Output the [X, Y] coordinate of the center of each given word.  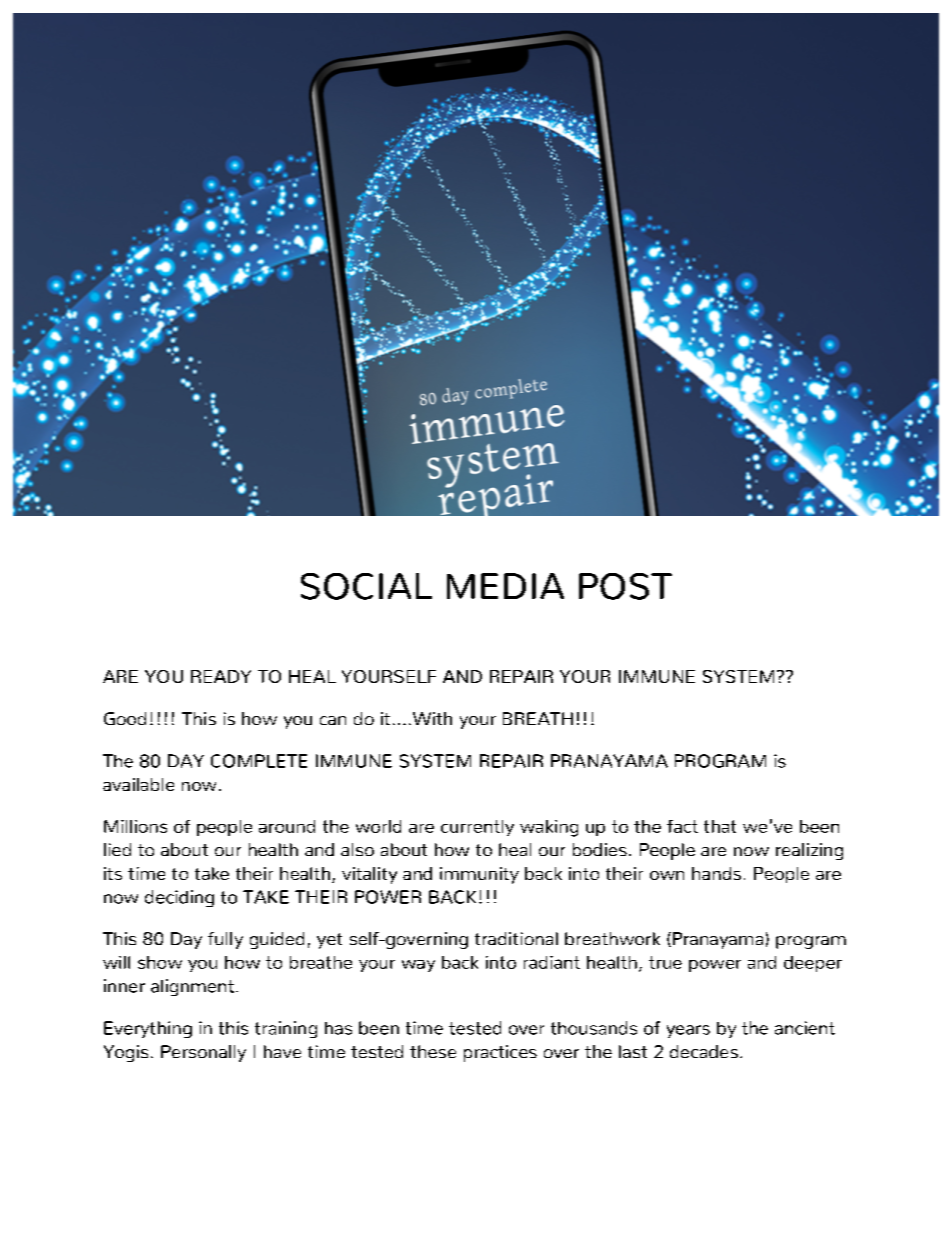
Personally [203, 1053]
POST [625, 586]
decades [704, 1051]
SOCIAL [366, 586]
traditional [516, 938]
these [433, 1051]
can [333, 720]
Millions [135, 826]
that [720, 826]
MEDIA [505, 586]
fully [225, 940]
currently [477, 828]
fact [682, 826]
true [665, 962]
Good [125, 718]
